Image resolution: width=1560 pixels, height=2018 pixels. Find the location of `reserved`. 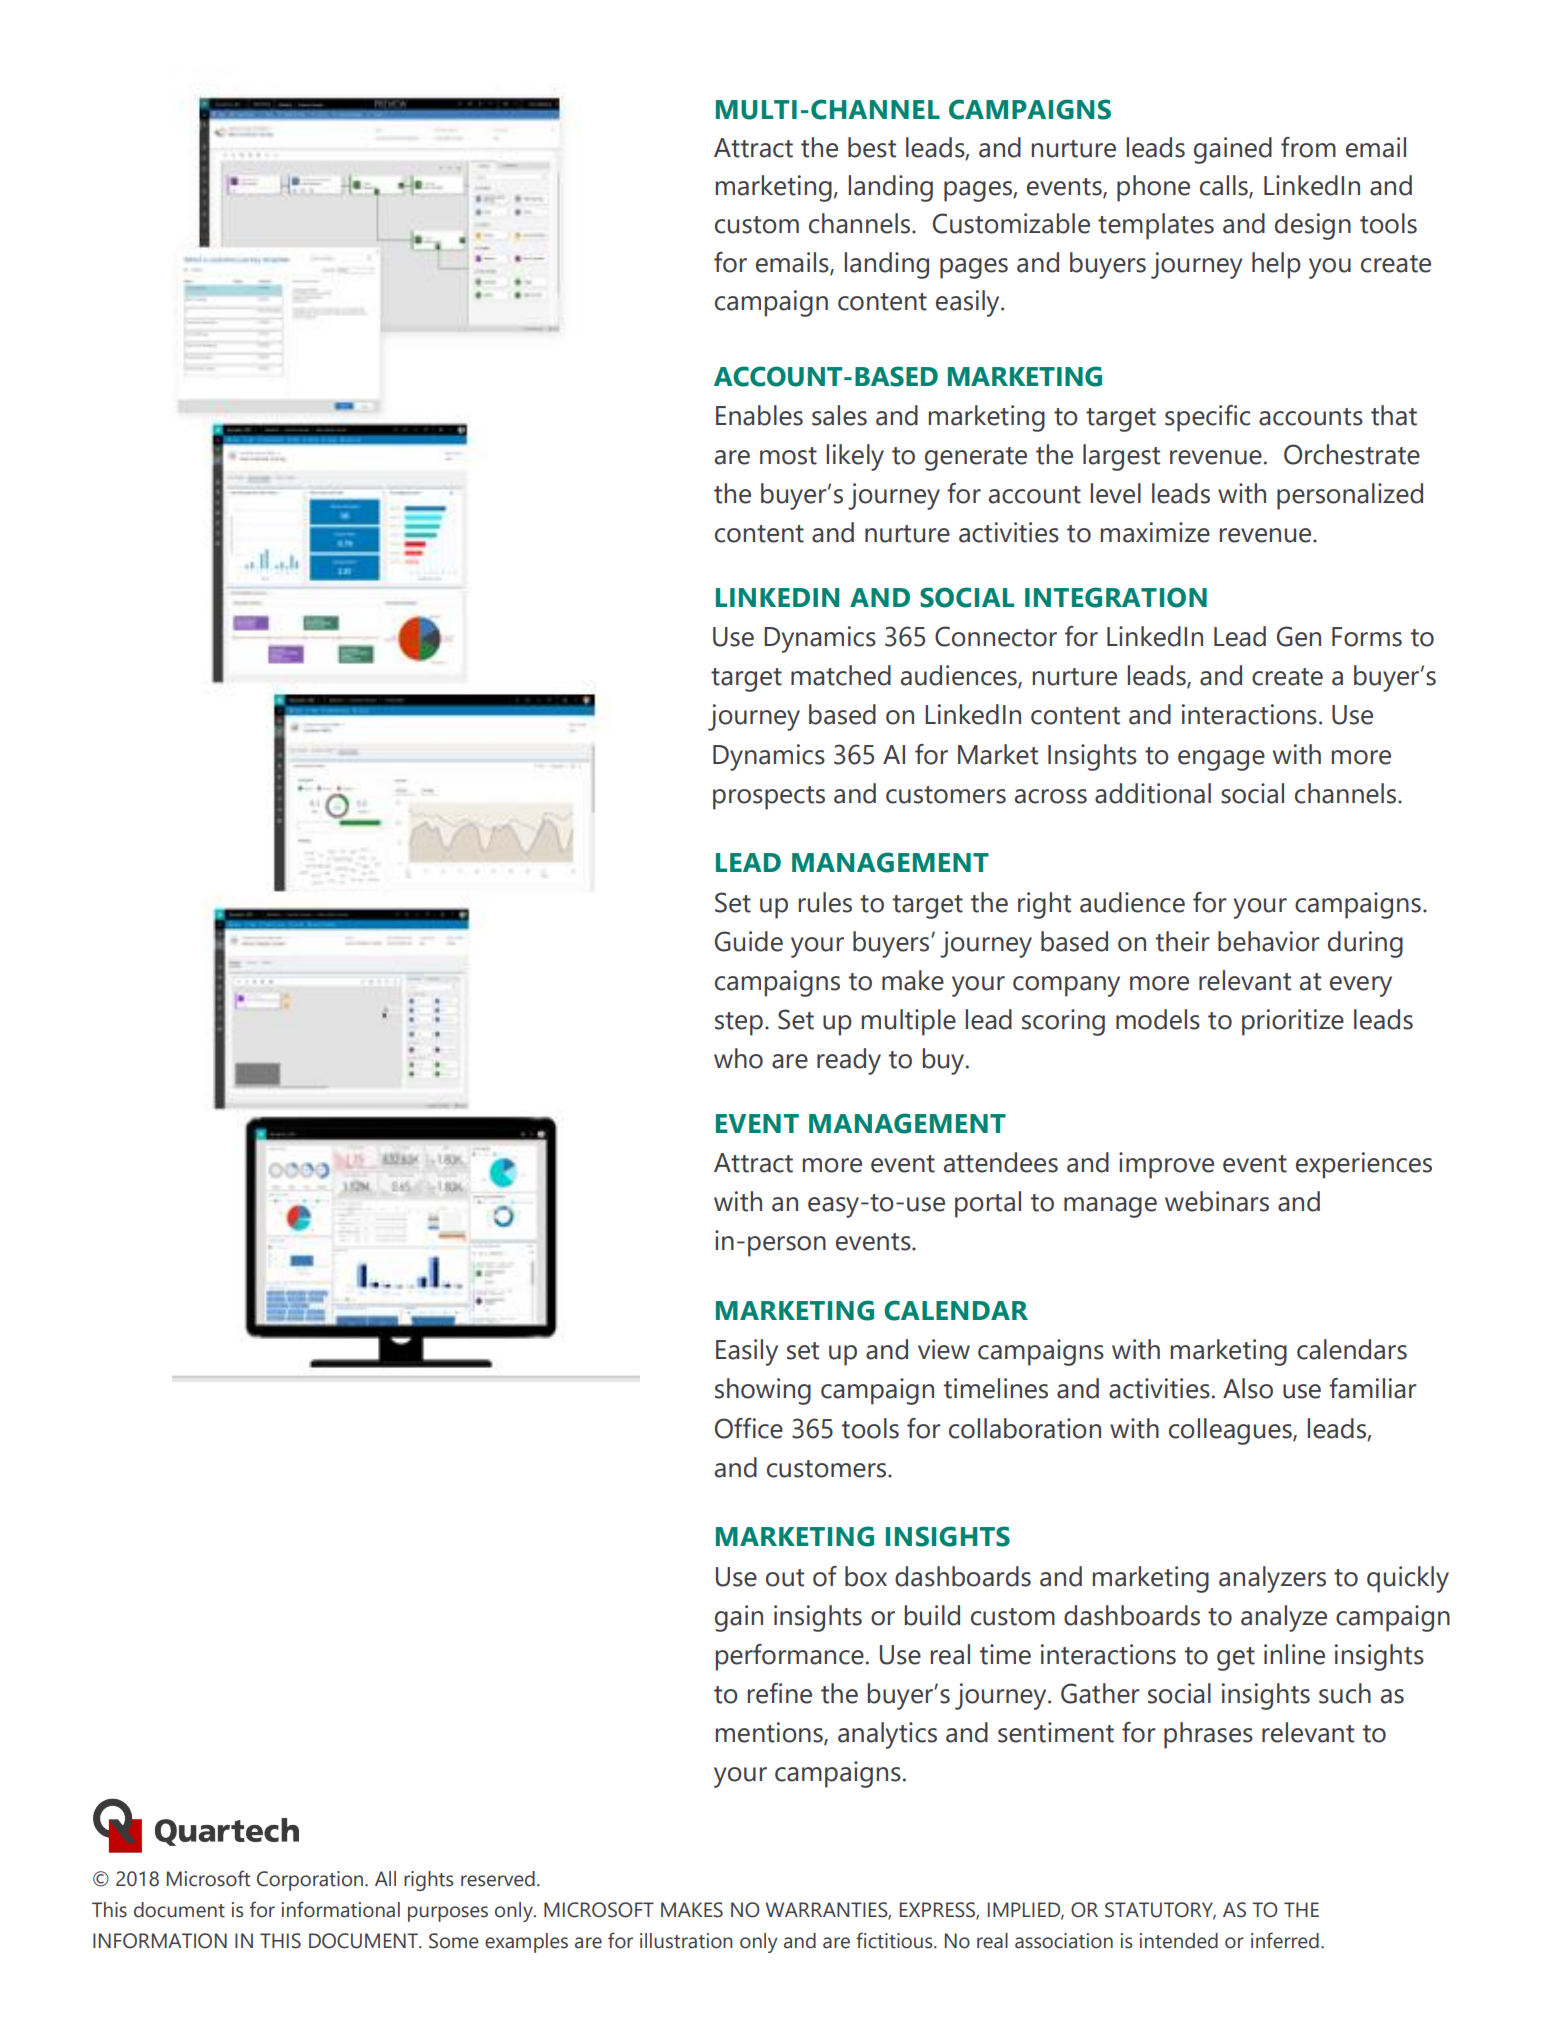

reserved is located at coordinates (498, 1879).
